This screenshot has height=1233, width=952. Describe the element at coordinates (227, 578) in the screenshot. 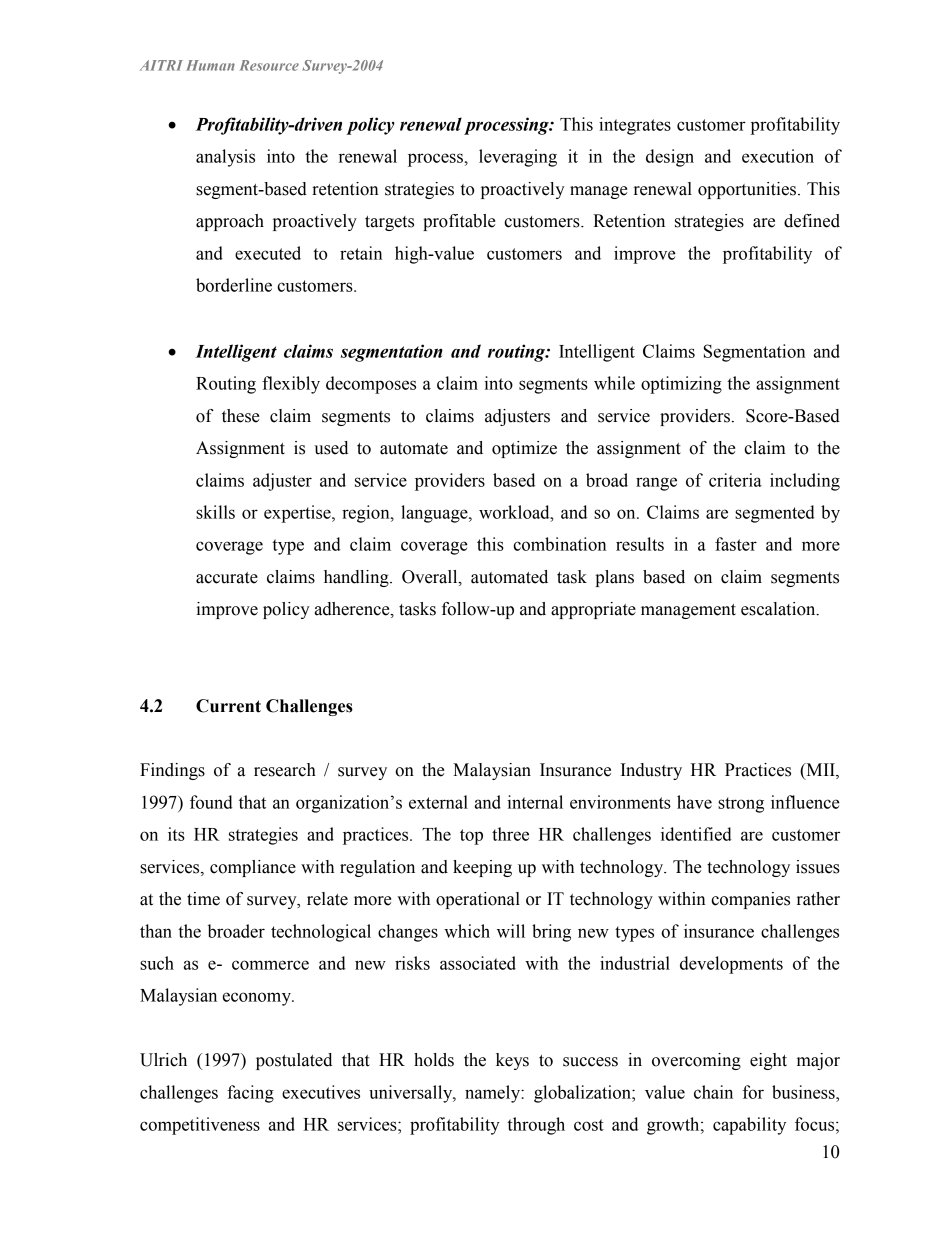

I see `accurate` at that location.
